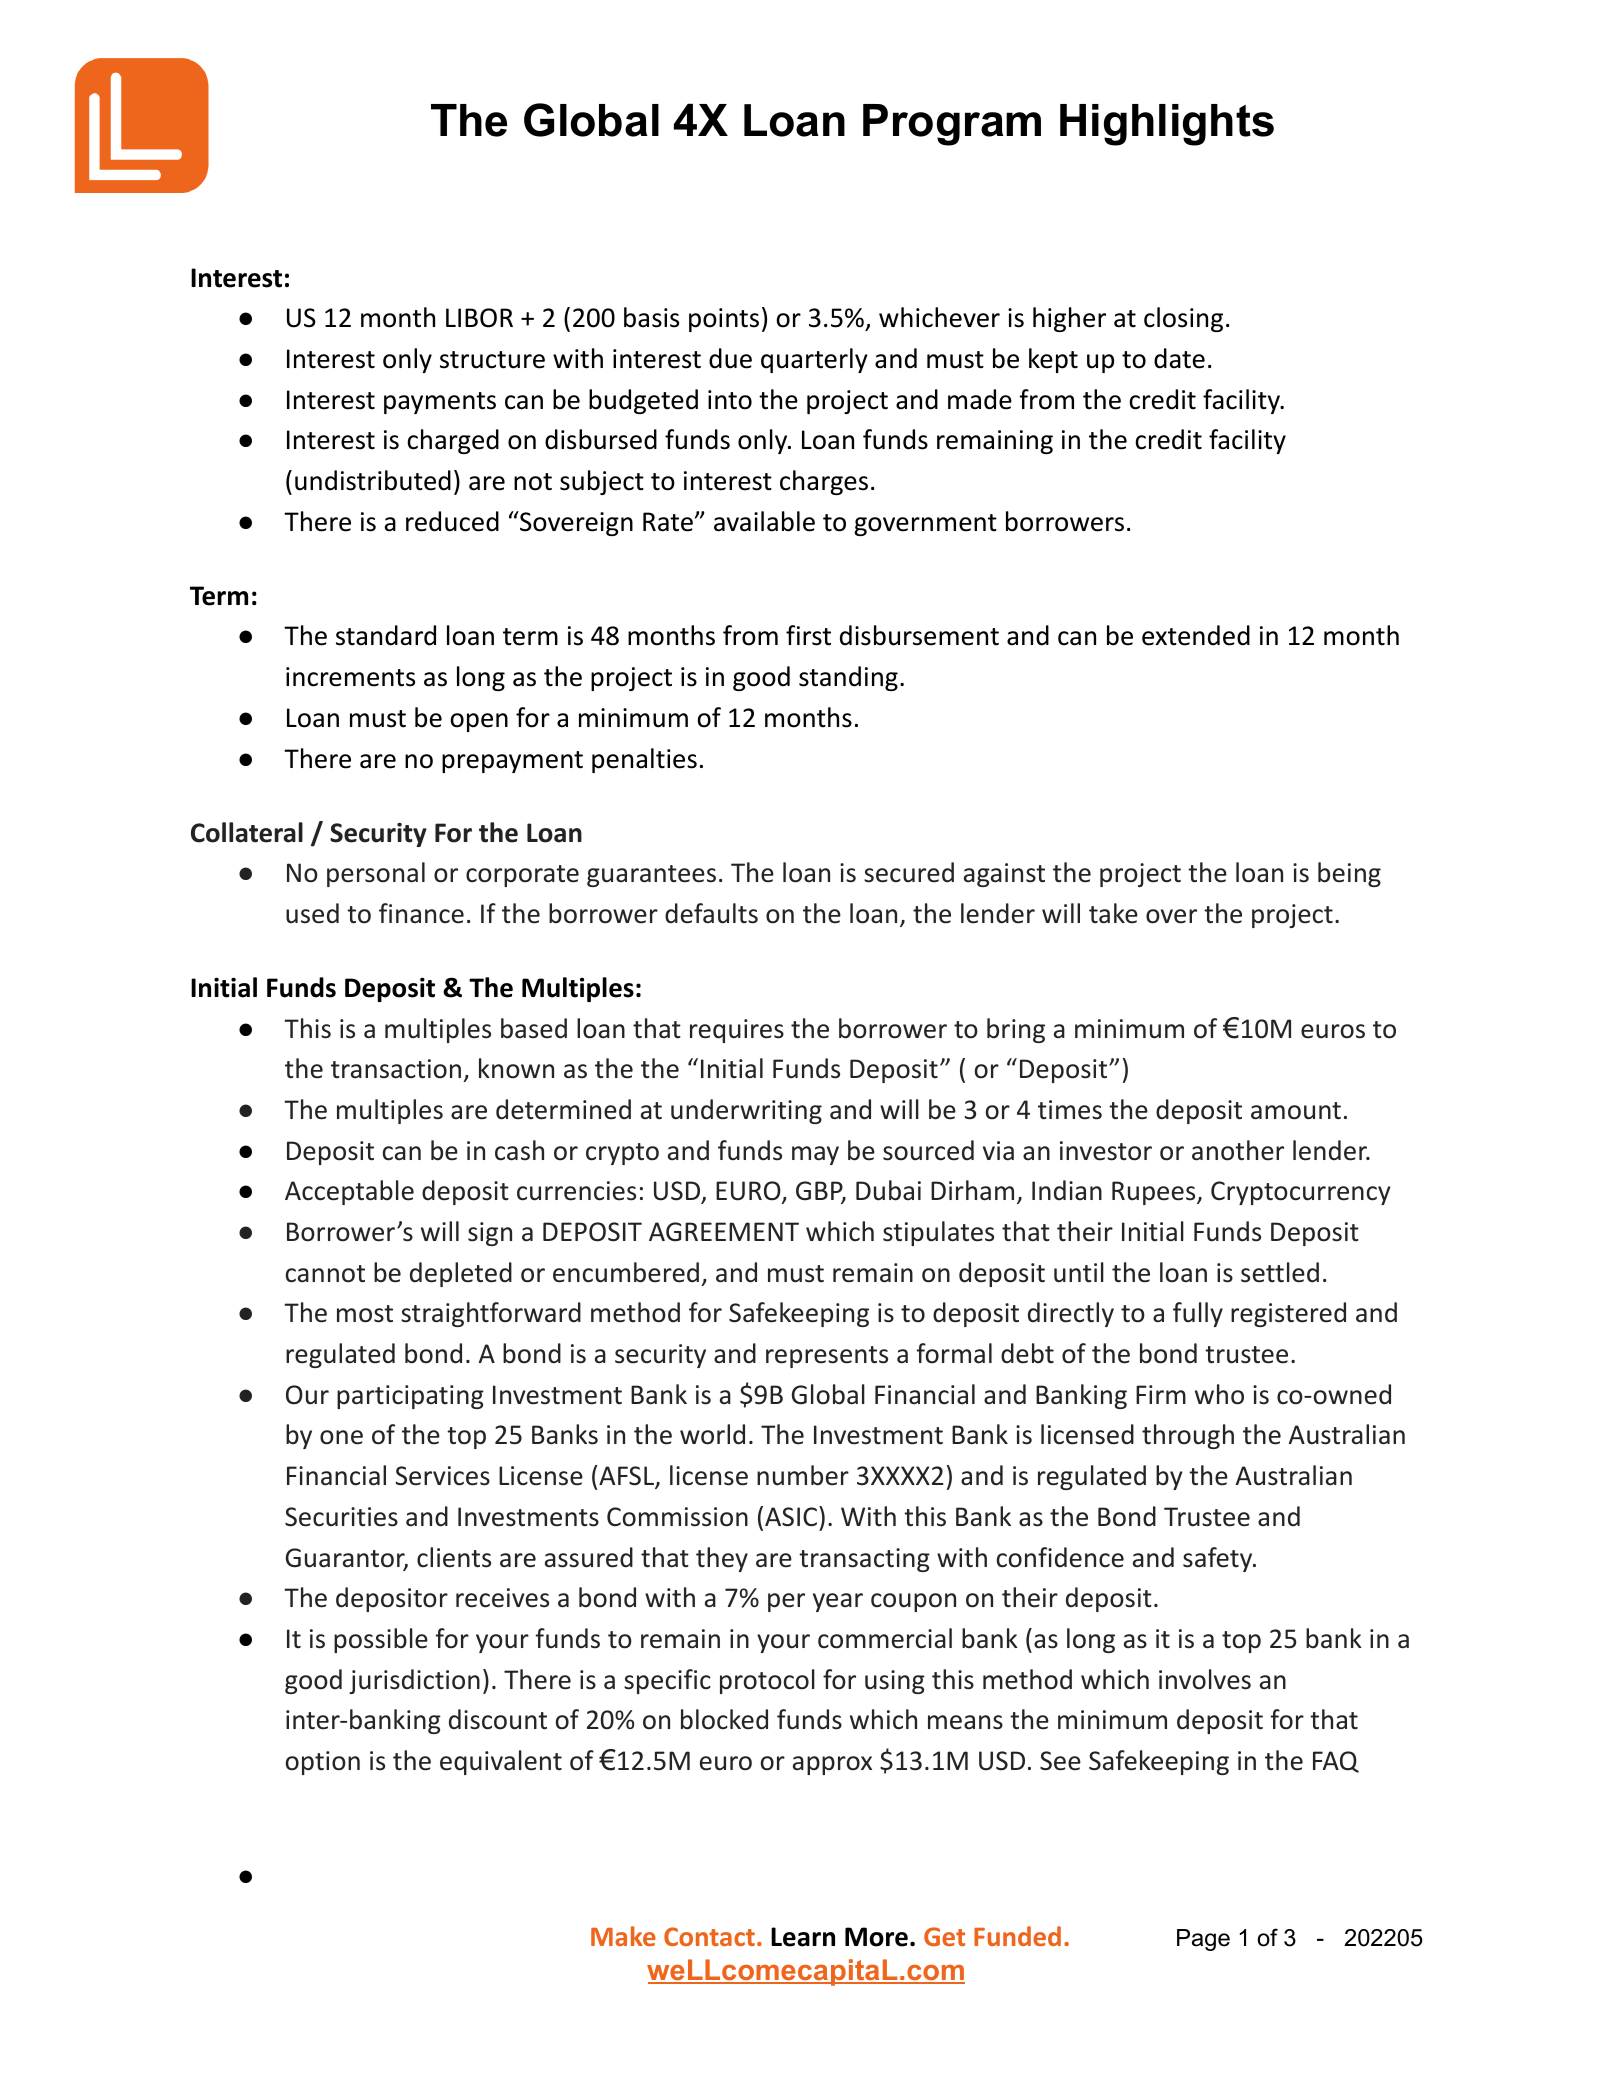 Image resolution: width=1613 pixels, height=2087 pixels. What do you see at coordinates (396, 1069) in the image?
I see `transaction` at bounding box center [396, 1069].
